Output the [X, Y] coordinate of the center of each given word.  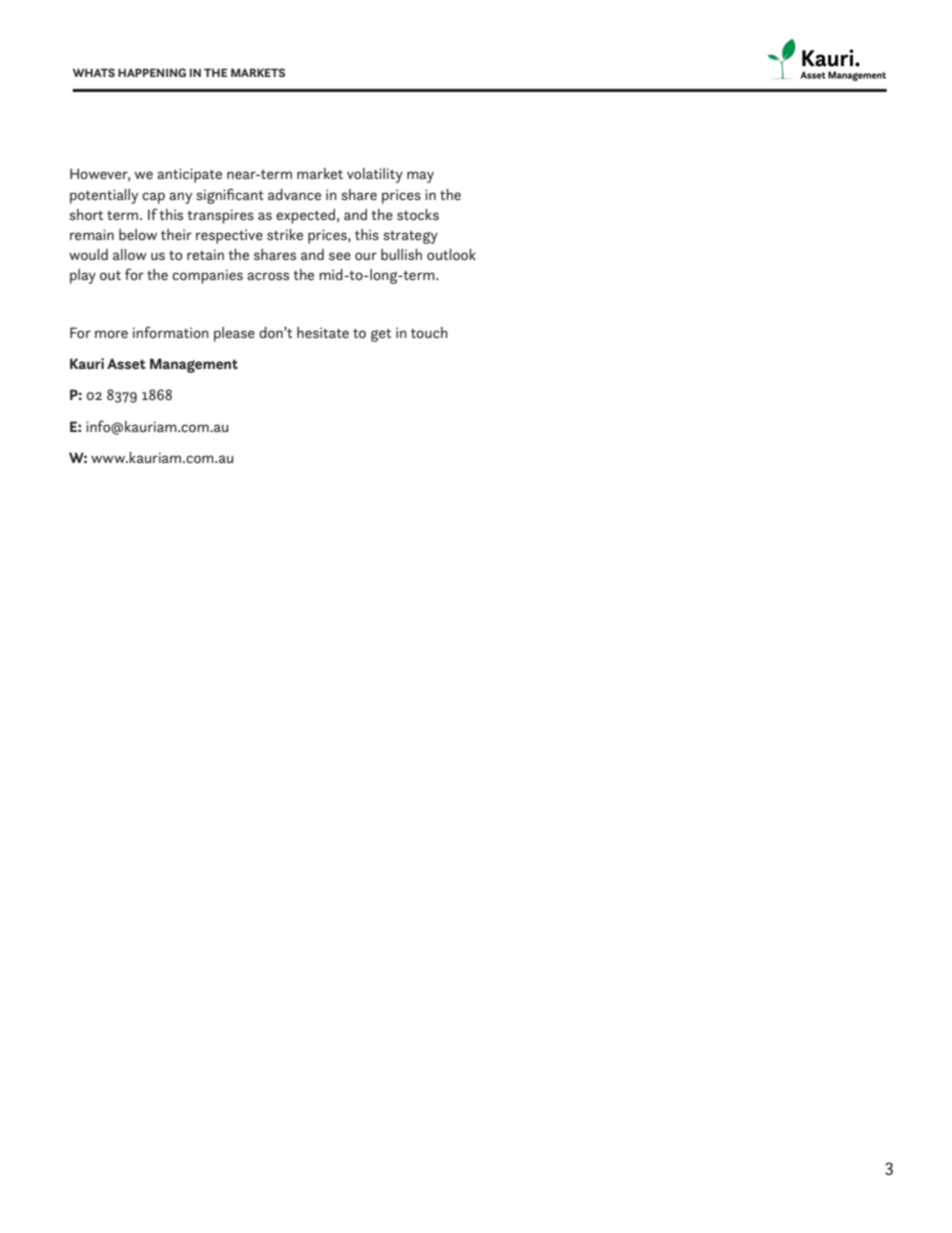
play [83, 276]
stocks [418, 215]
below [138, 234]
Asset [126, 363]
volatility [375, 175]
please [234, 334]
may [420, 177]
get [381, 335]
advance [294, 194]
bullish [401, 254]
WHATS [94, 72]
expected [305, 216]
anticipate [189, 175]
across [268, 276]
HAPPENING [152, 72]
